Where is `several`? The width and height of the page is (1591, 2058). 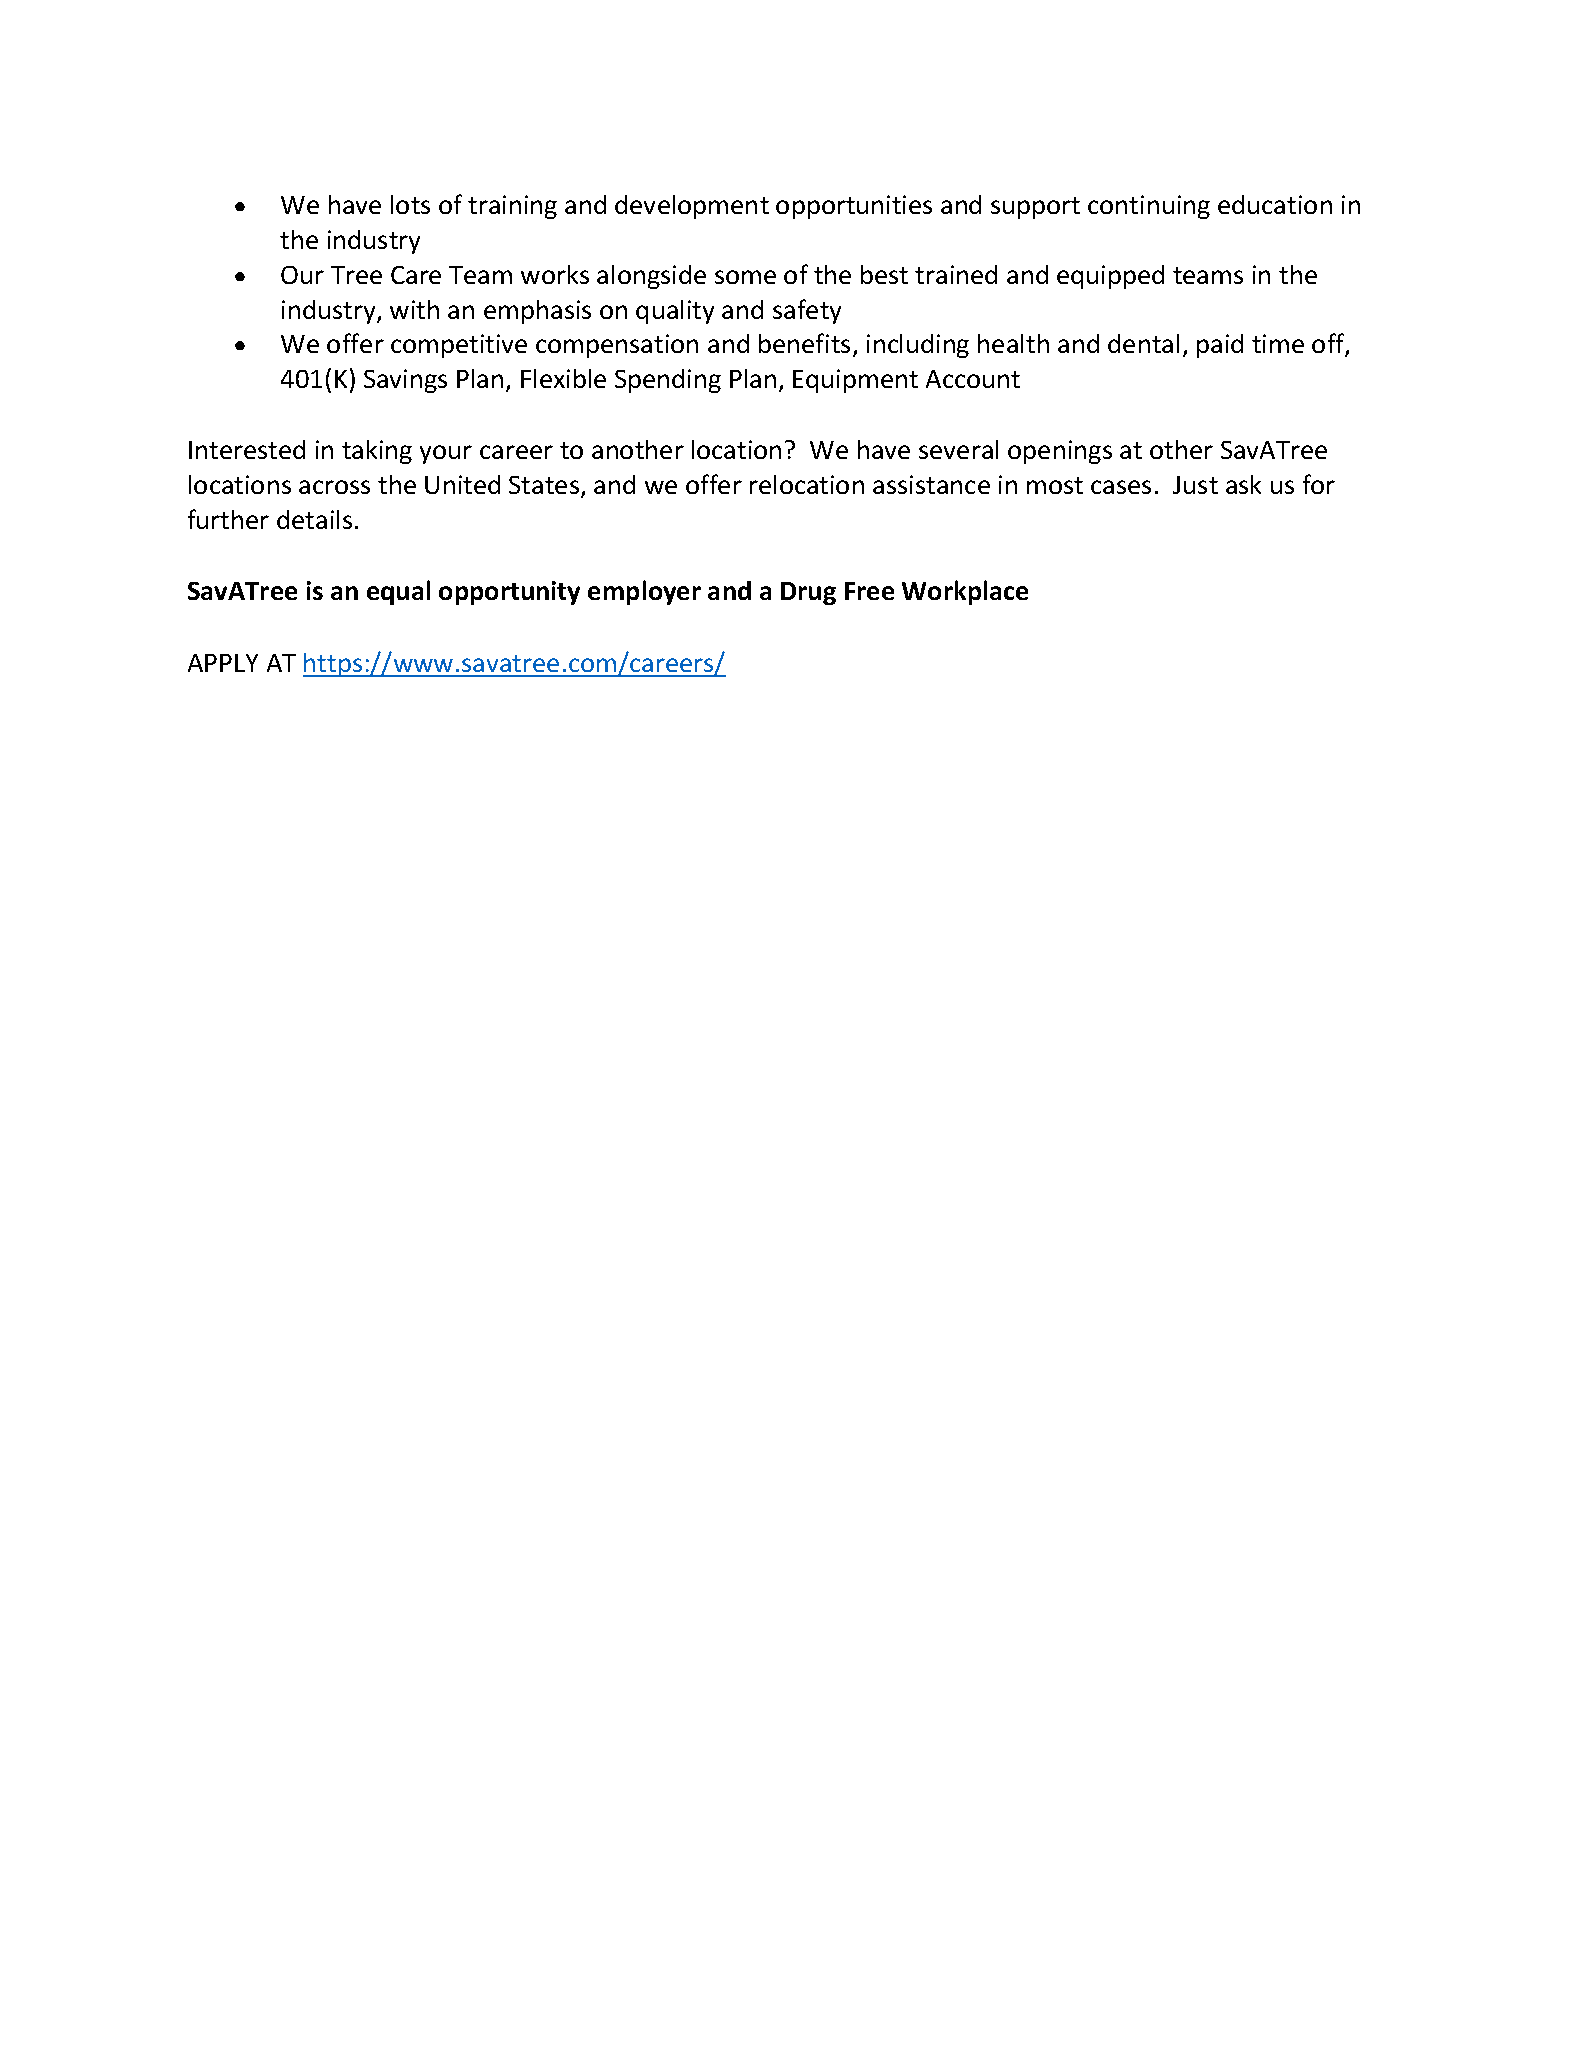
several is located at coordinates (958, 449).
